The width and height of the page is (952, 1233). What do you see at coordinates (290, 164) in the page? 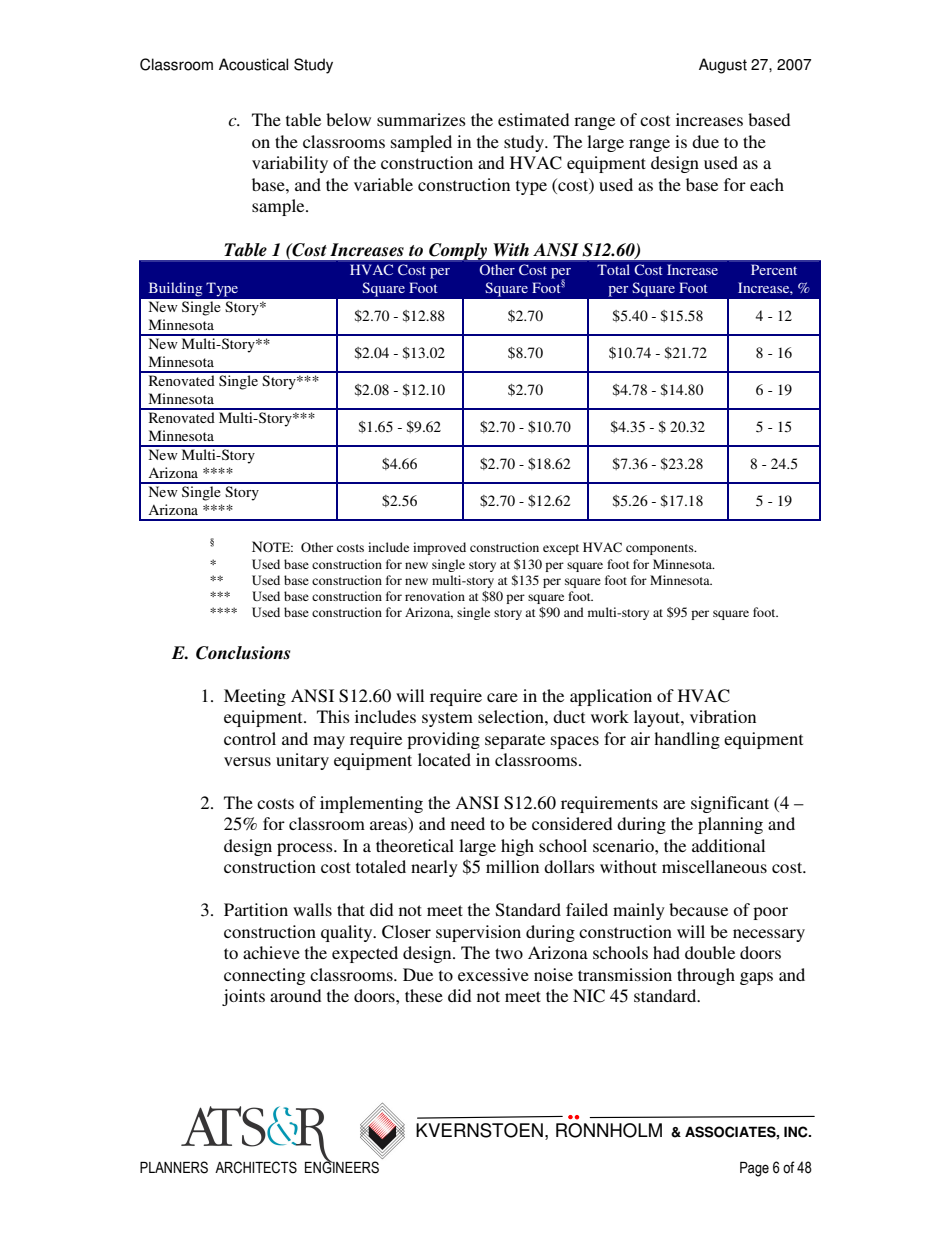
I see `variability` at bounding box center [290, 164].
